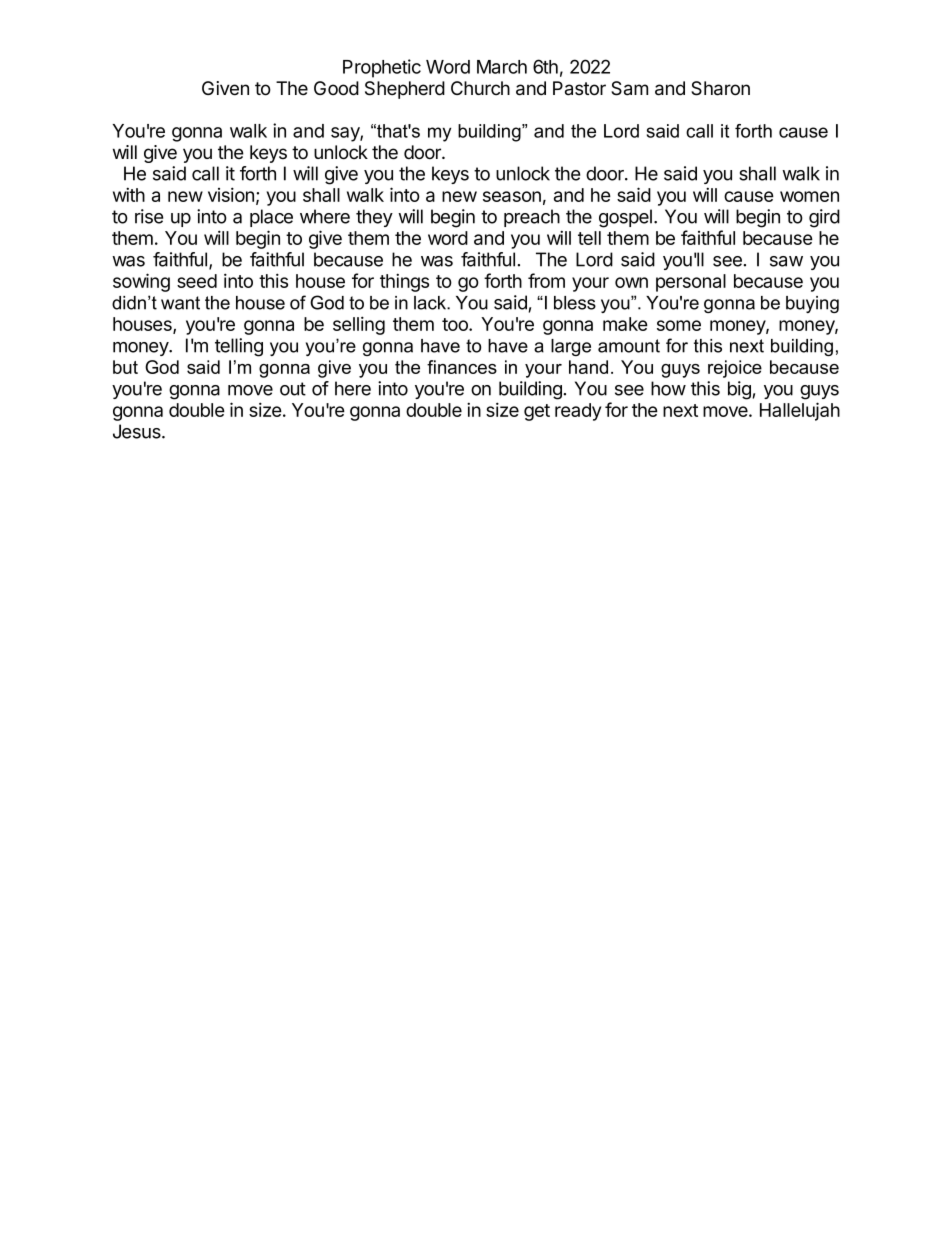  Describe the element at coordinates (480, 88) in the screenshot. I see `Church` at that location.
